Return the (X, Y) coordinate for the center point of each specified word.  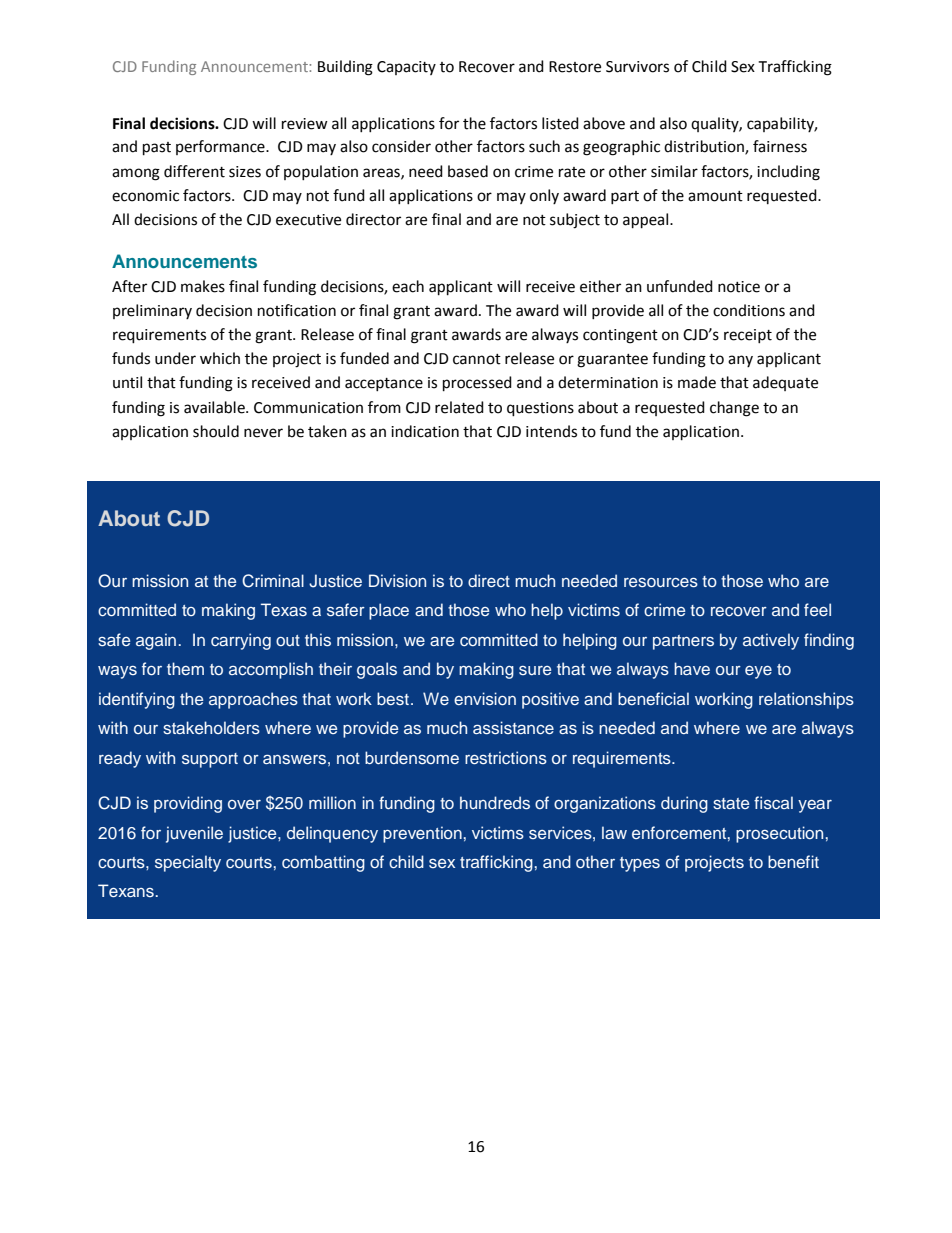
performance (221, 147)
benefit (793, 861)
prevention (422, 834)
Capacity (406, 68)
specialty (188, 863)
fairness (780, 146)
